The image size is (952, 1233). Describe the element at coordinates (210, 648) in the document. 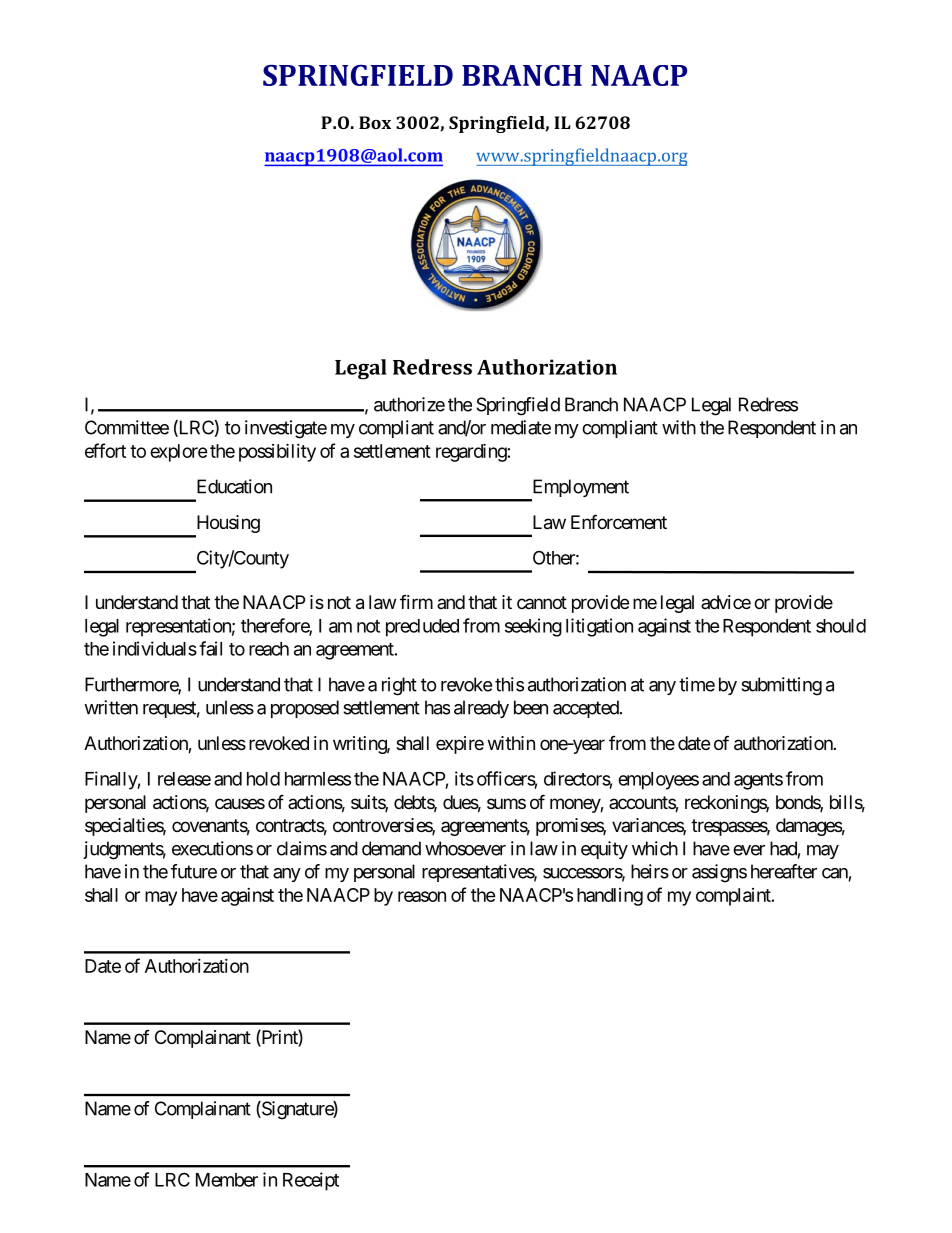

I see `fail` at that location.
